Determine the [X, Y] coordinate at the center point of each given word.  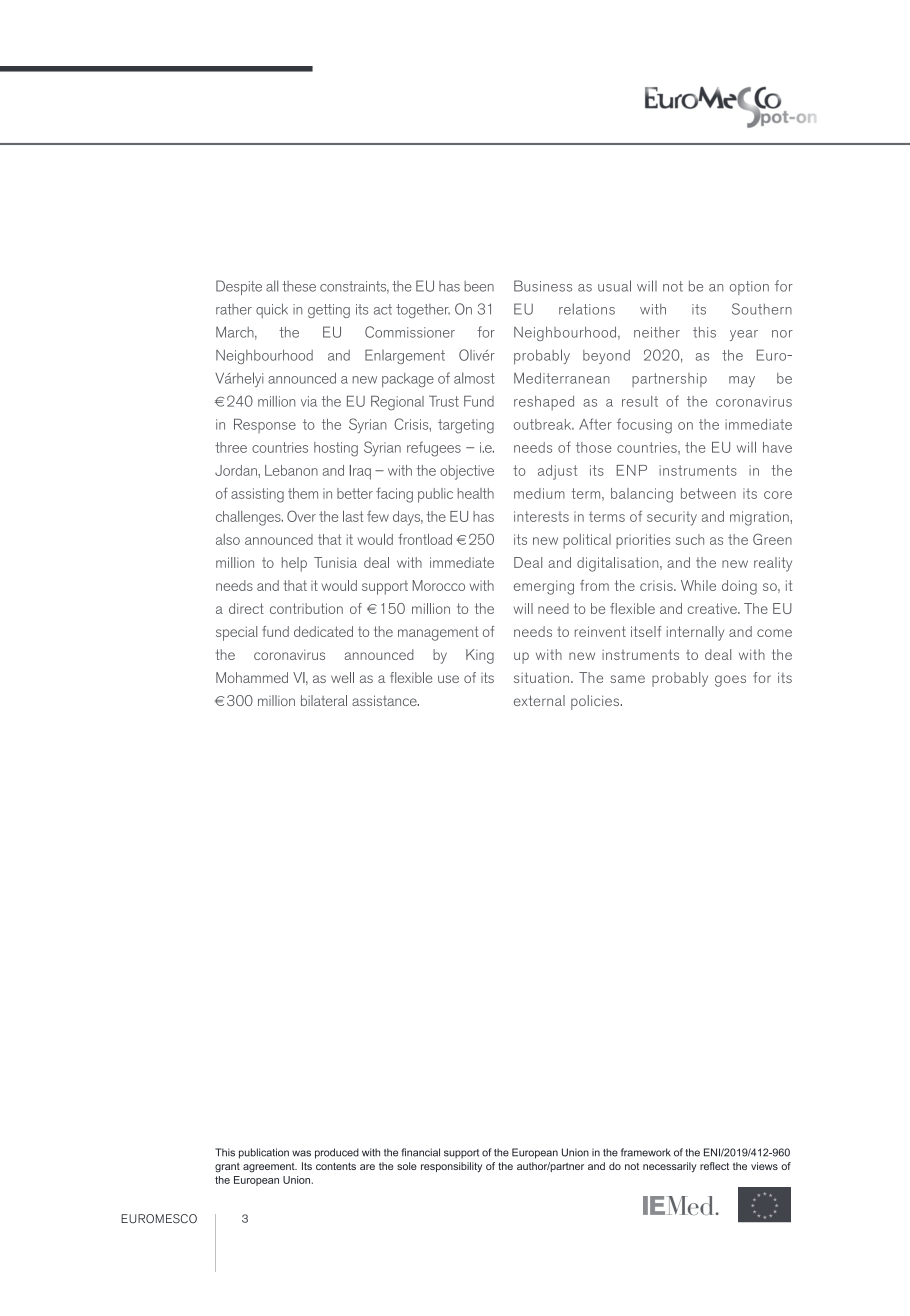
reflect [714, 1166]
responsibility [451, 1167]
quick [272, 310]
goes [730, 681]
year [744, 335]
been [479, 286]
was [301, 1153]
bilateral [324, 700]
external [539, 700]
